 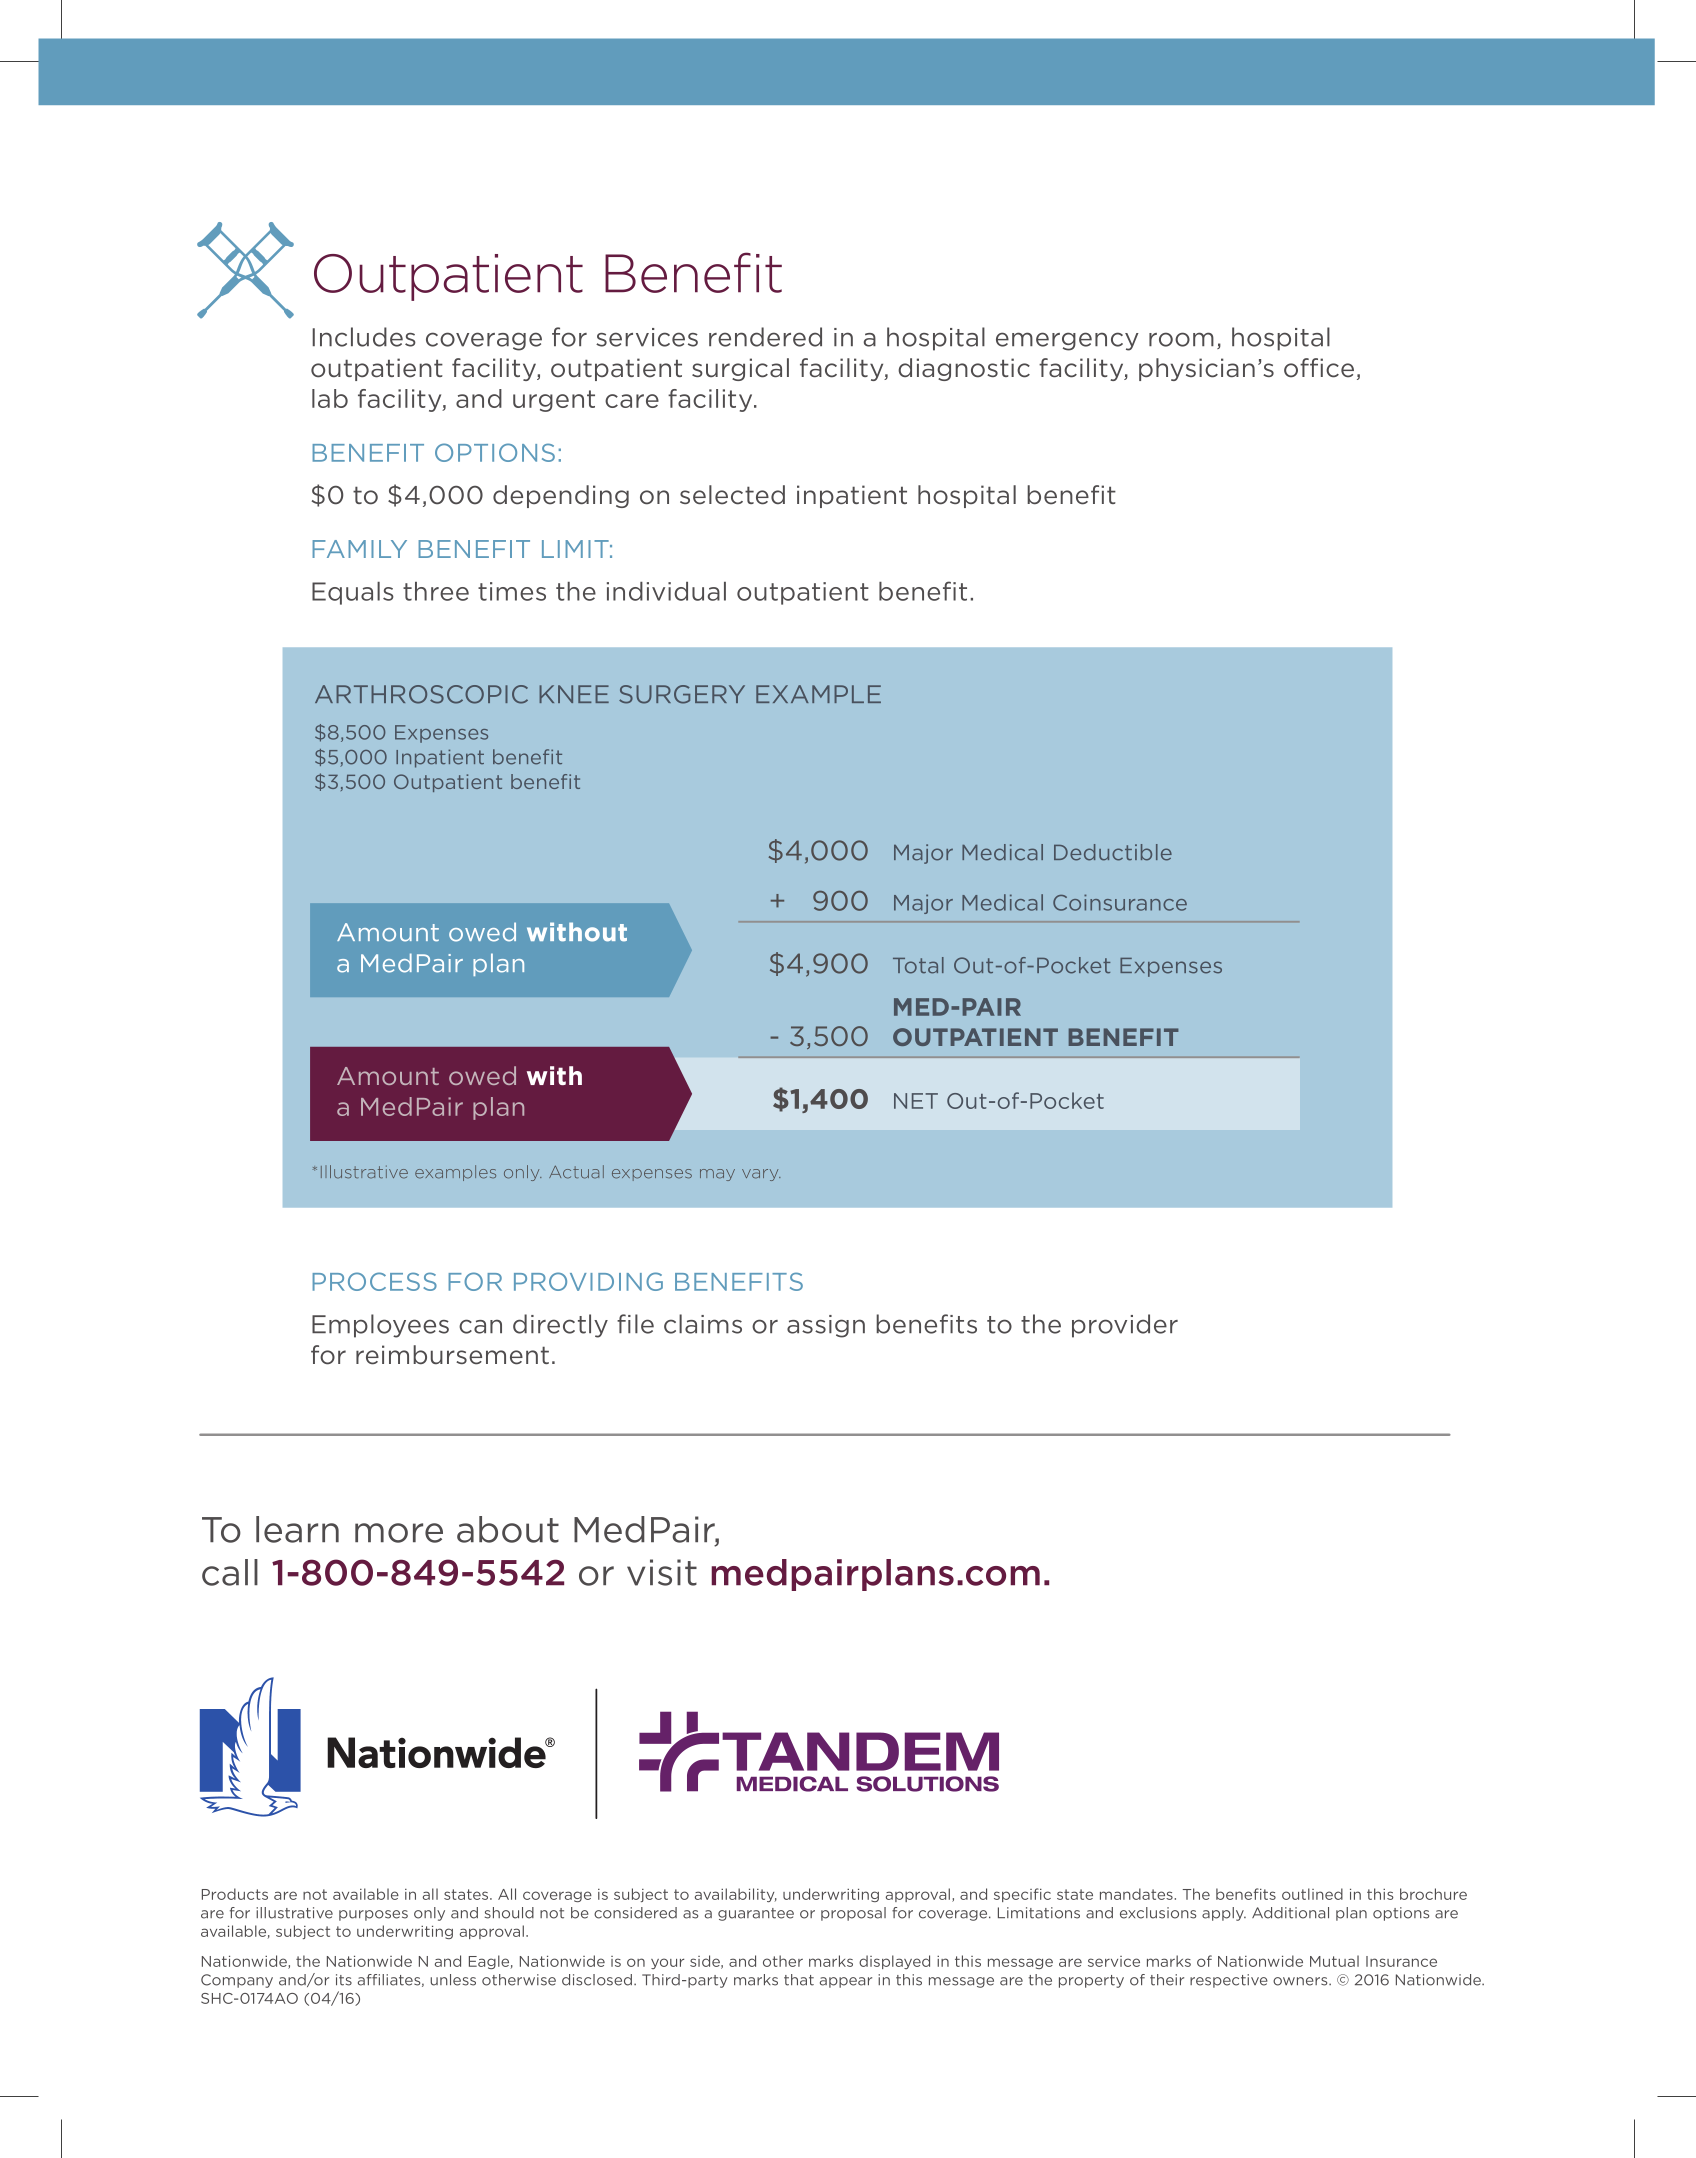 I want to click on purposes, so click(x=373, y=1915).
